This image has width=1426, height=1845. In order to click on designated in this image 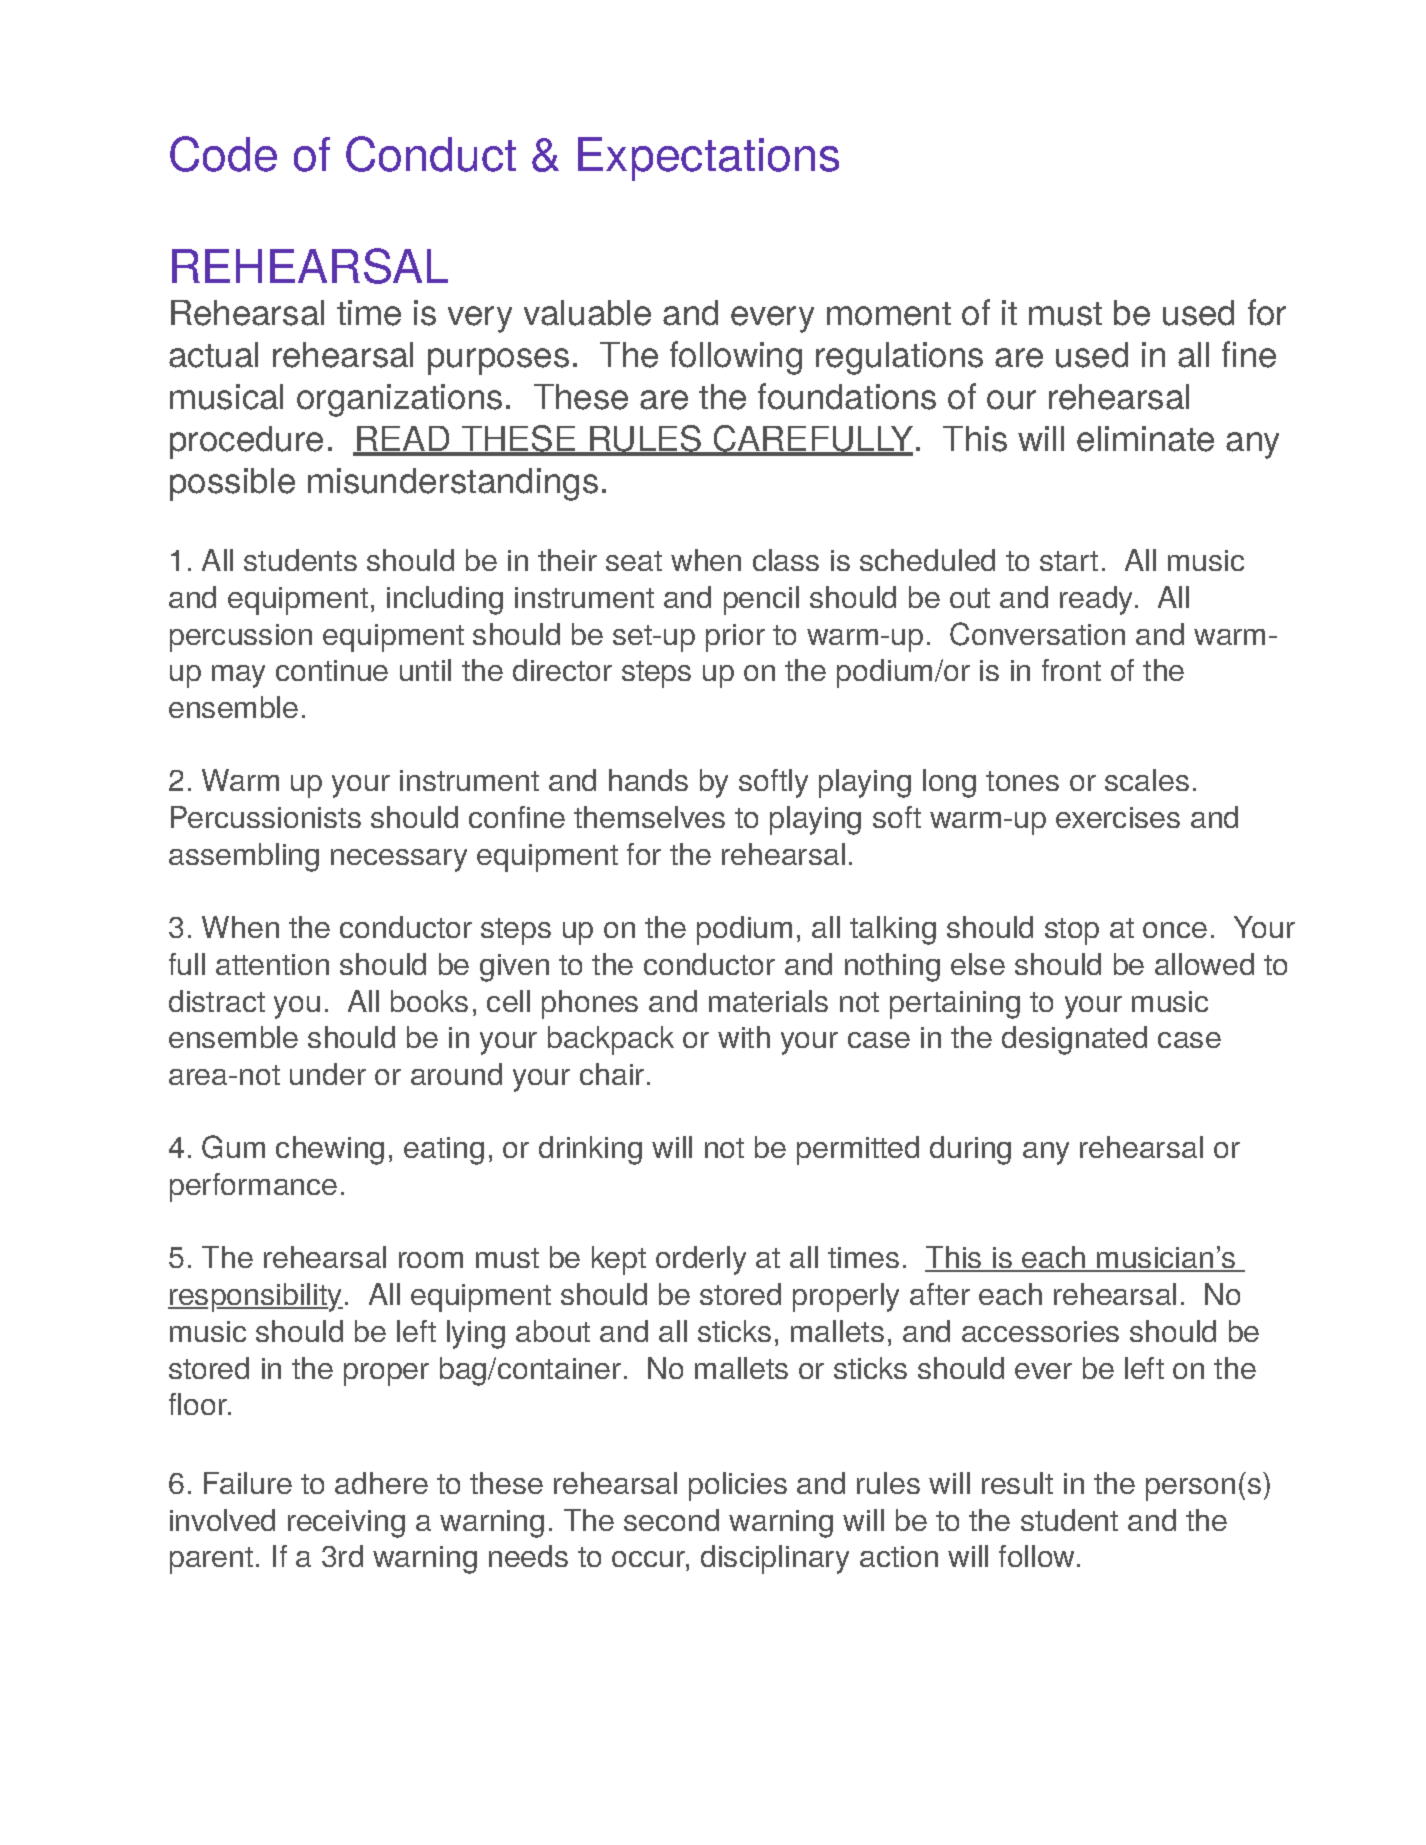, I will do `click(1074, 1040)`.
